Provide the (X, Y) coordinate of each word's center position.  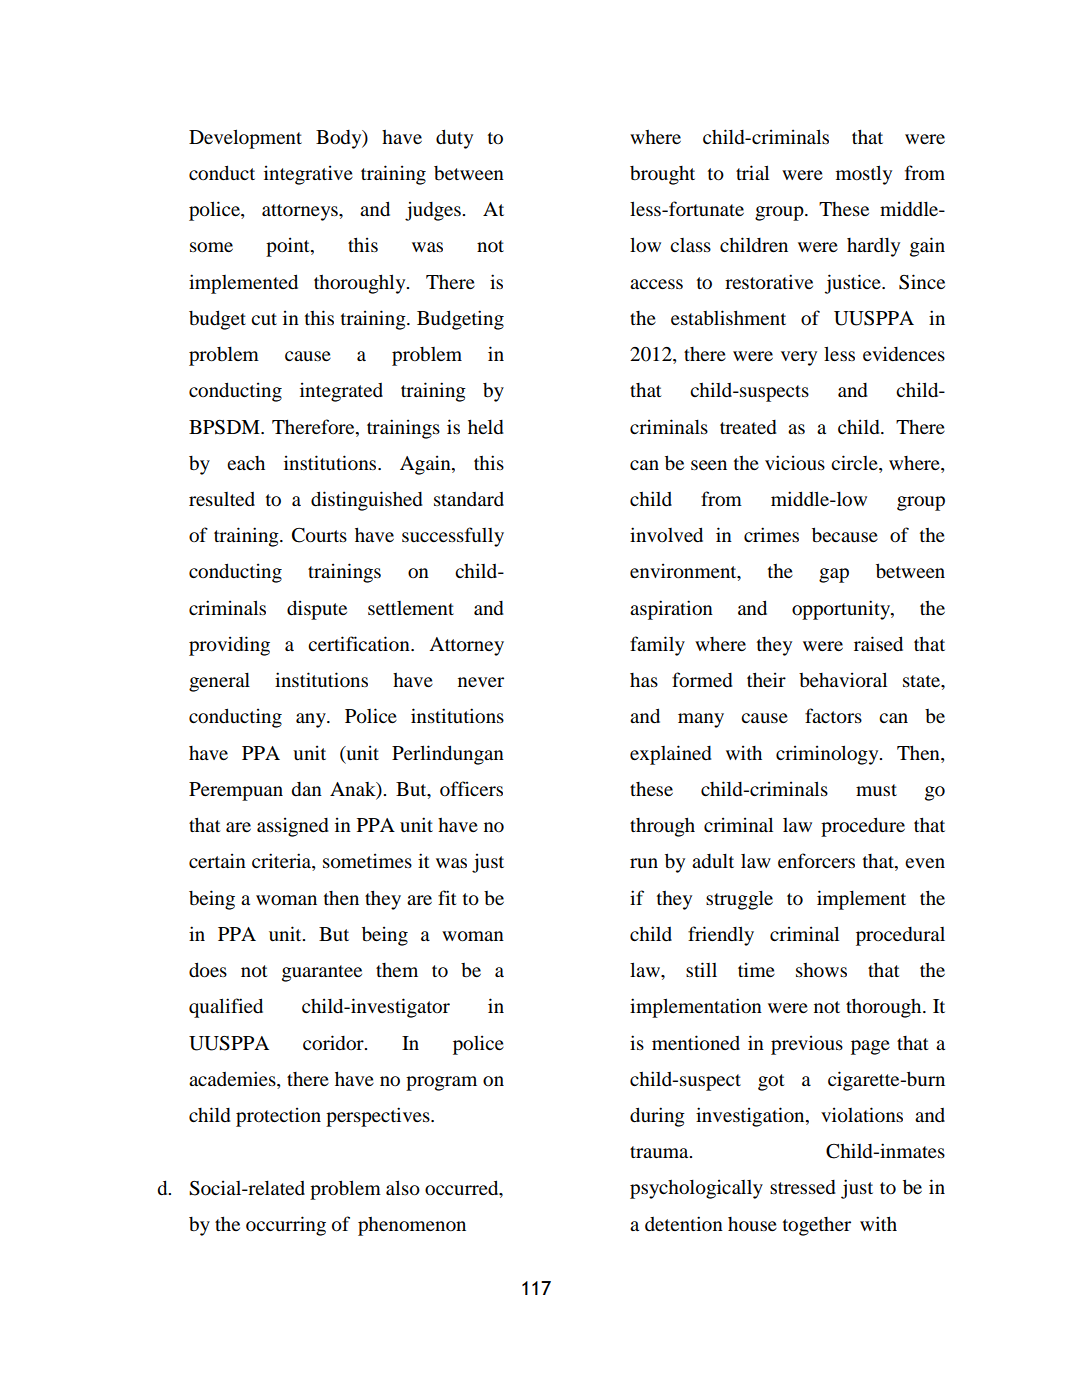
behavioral (843, 680)
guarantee (322, 973)
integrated (341, 392)
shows (821, 970)
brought (662, 175)
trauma (660, 1152)
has (644, 680)
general (219, 682)
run (644, 863)
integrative (308, 175)
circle (855, 464)
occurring (286, 1226)
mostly (864, 175)
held (486, 427)
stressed (803, 1187)
